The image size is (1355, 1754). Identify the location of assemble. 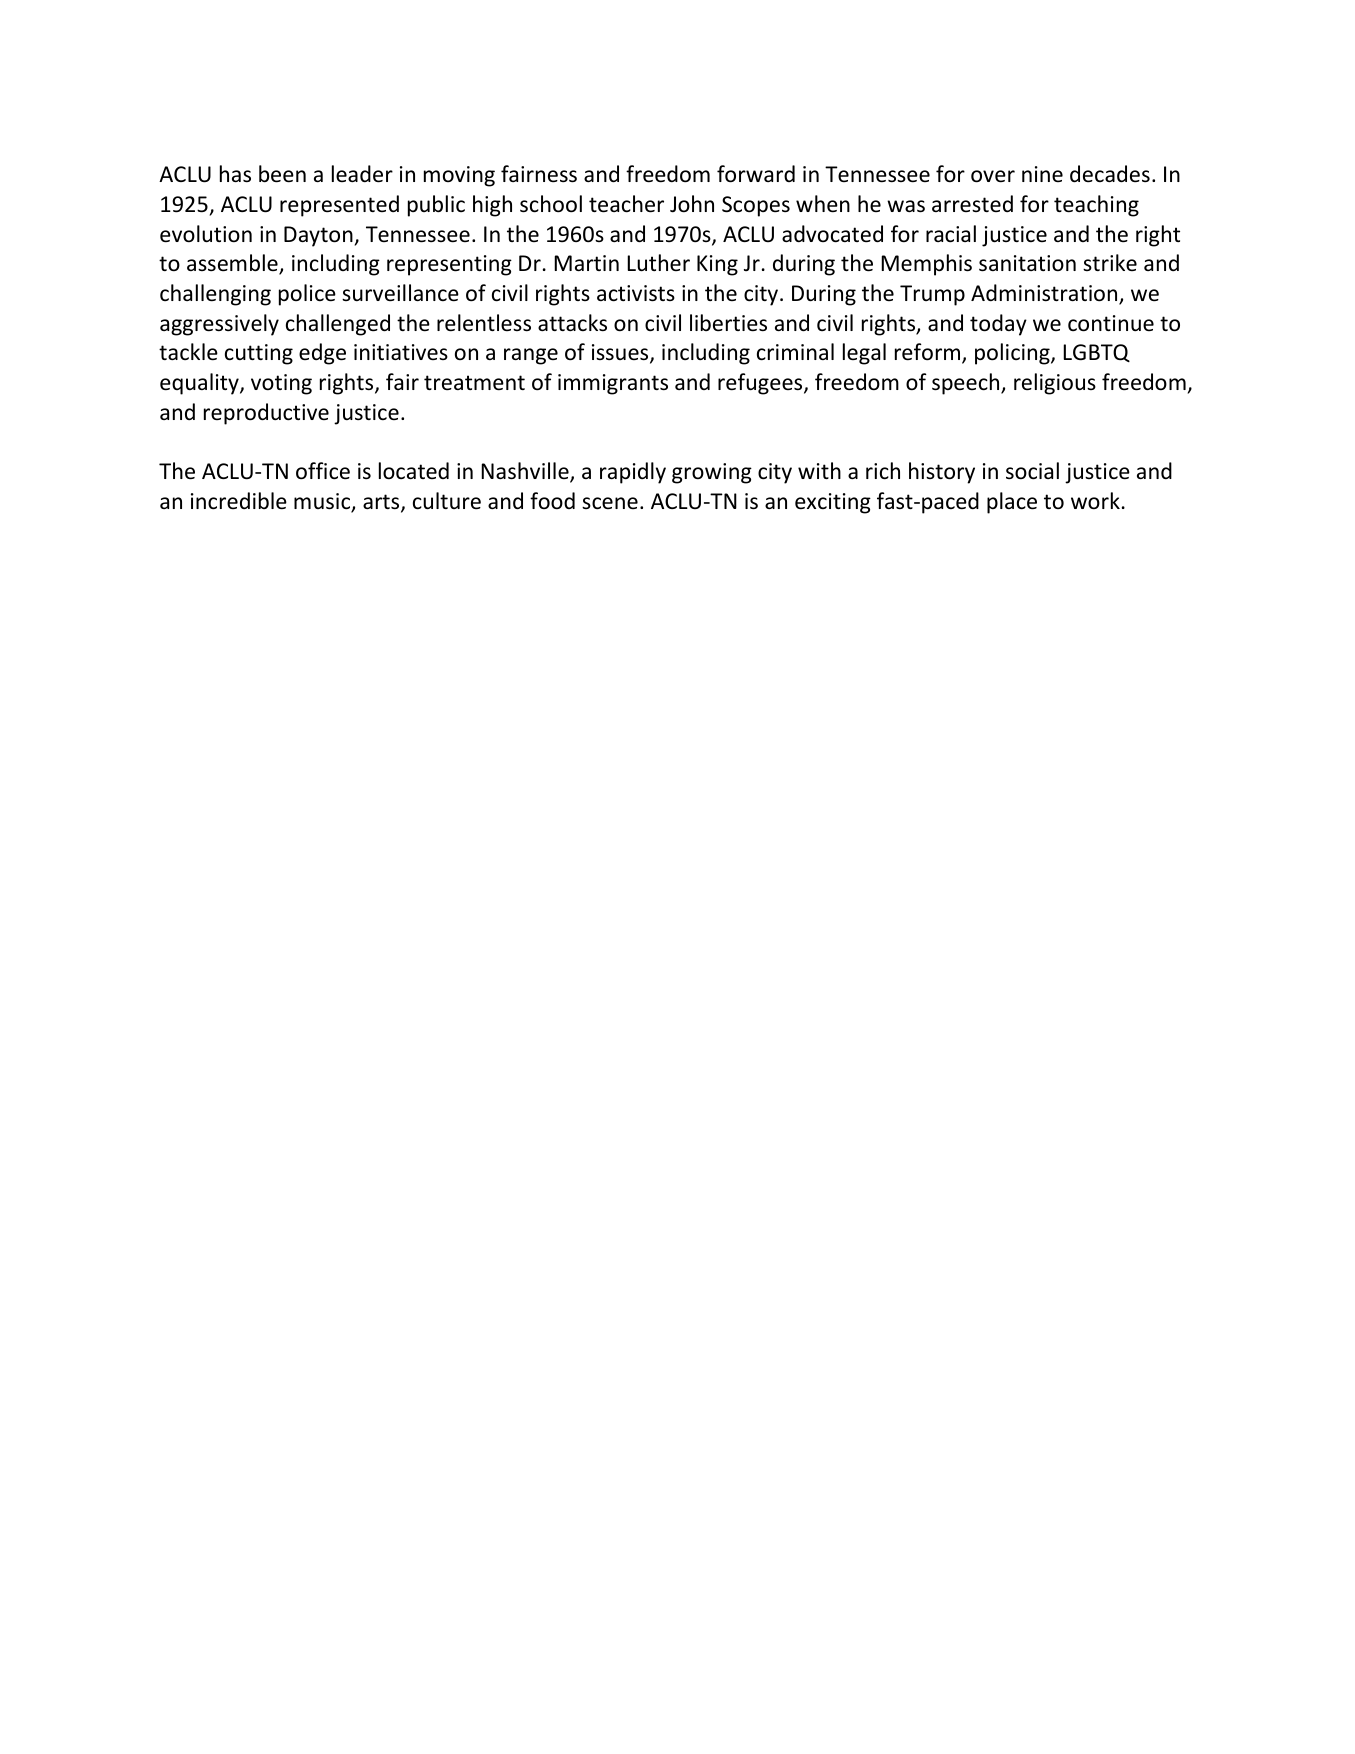
(233, 264).
